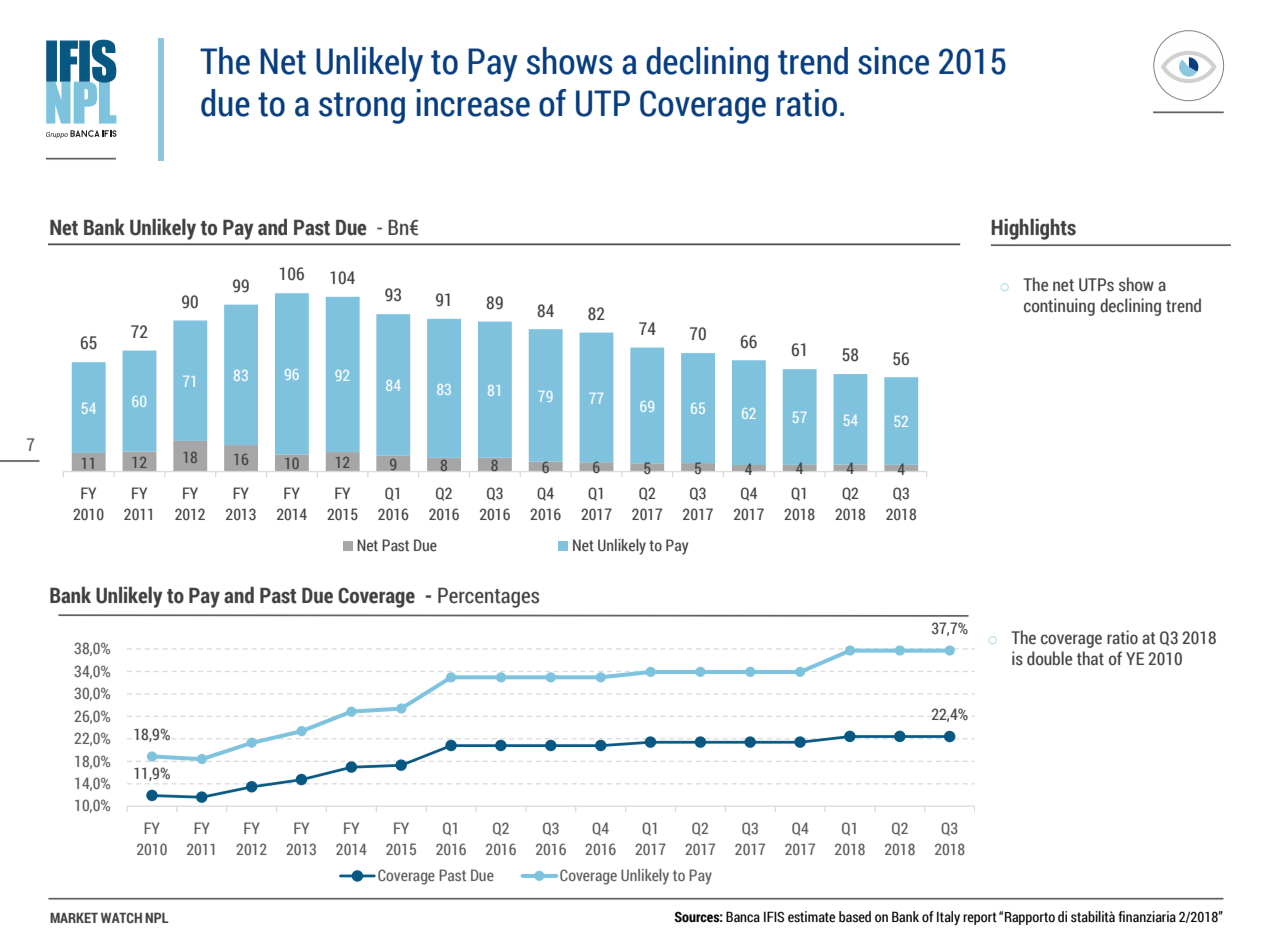  Describe the element at coordinates (1049, 658) in the screenshot. I see `double` at that location.
